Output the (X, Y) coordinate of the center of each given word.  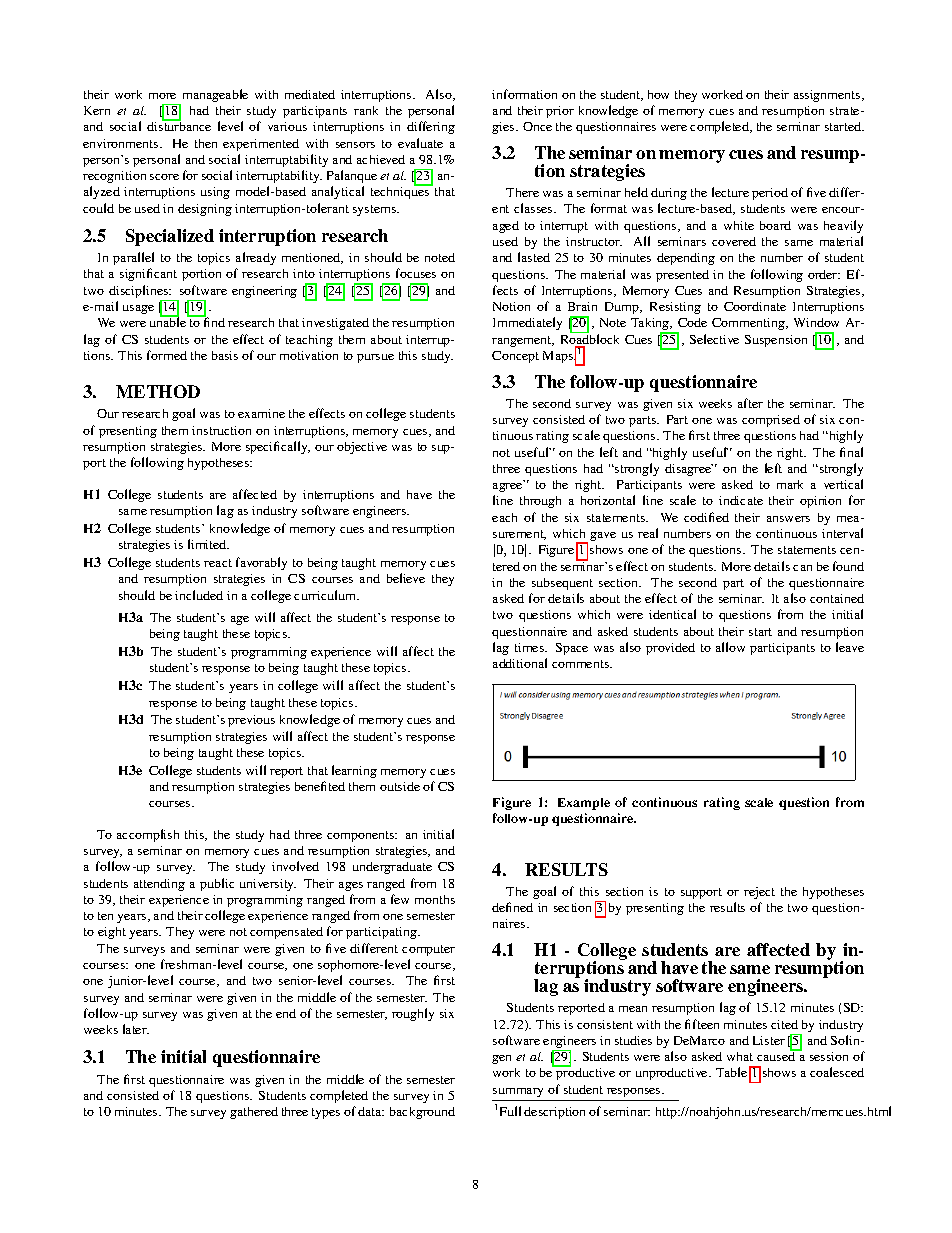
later (136, 1029)
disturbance (179, 125)
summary (518, 1092)
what (740, 1056)
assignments (828, 96)
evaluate (420, 143)
